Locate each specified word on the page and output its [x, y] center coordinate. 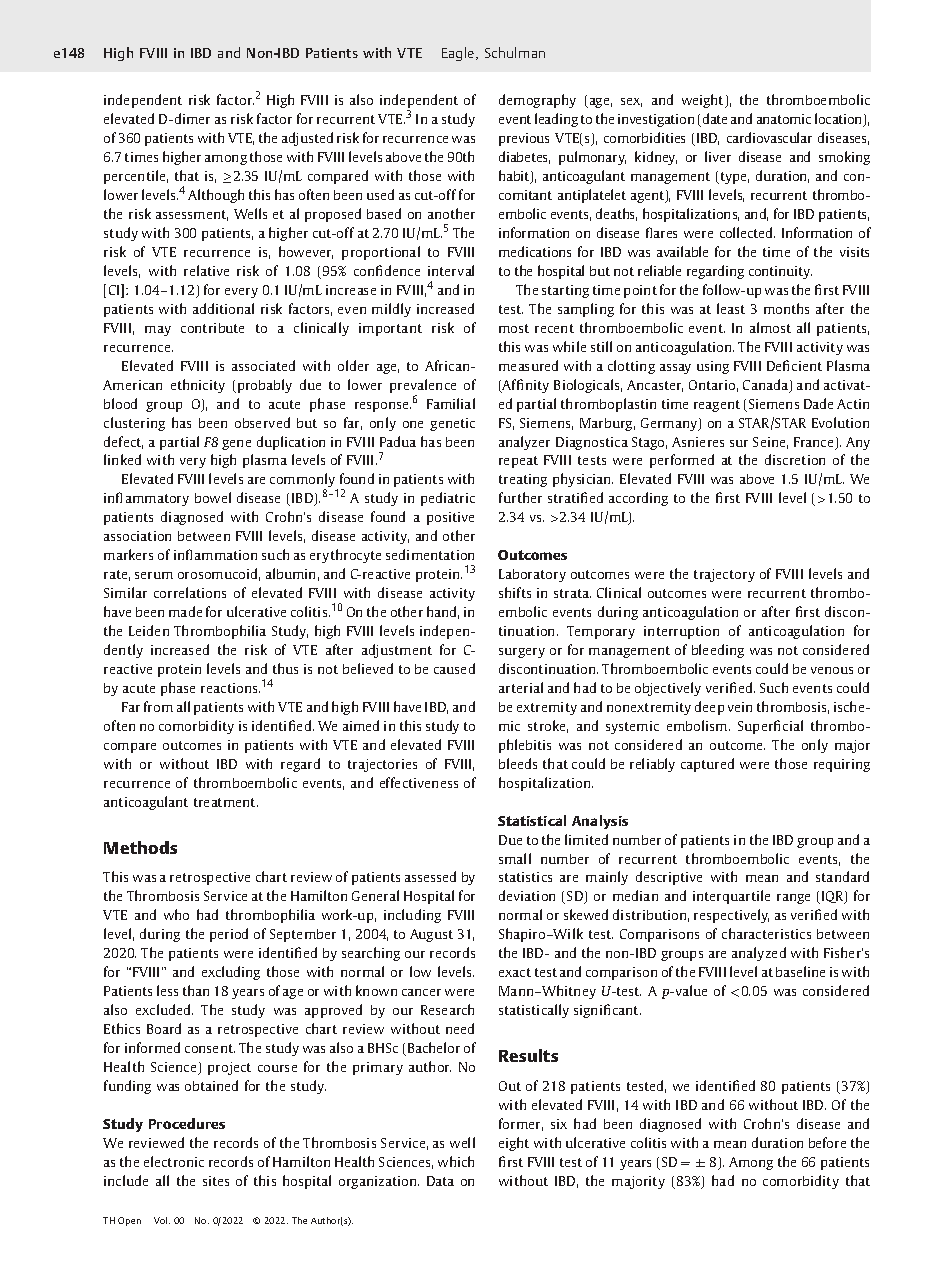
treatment [226, 802]
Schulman [515, 52]
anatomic [784, 119]
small [515, 858]
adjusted [307, 139]
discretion [795, 459]
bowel [213, 497]
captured [707, 765]
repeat [518, 462]
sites [216, 1181]
